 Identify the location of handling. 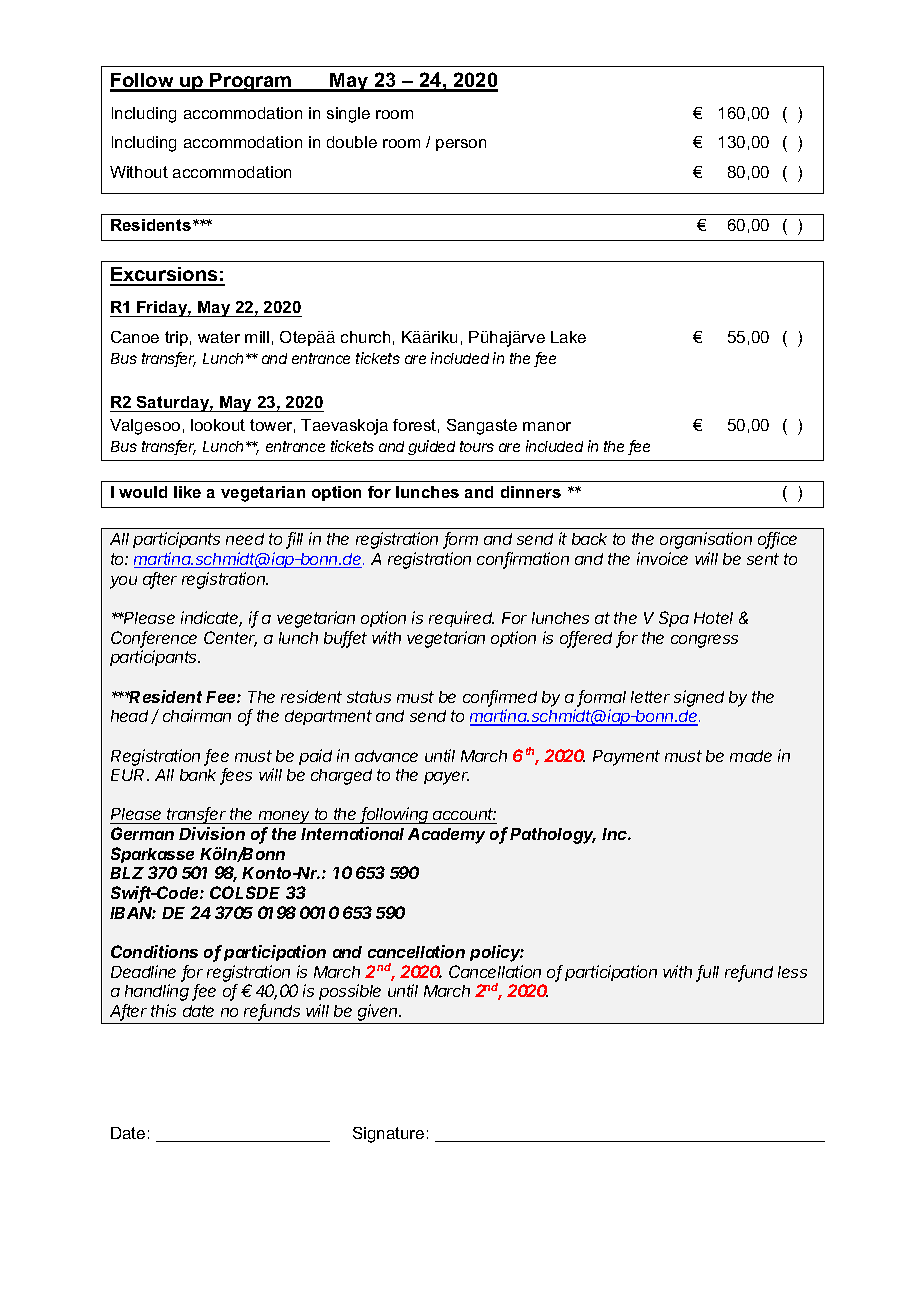
(157, 992).
